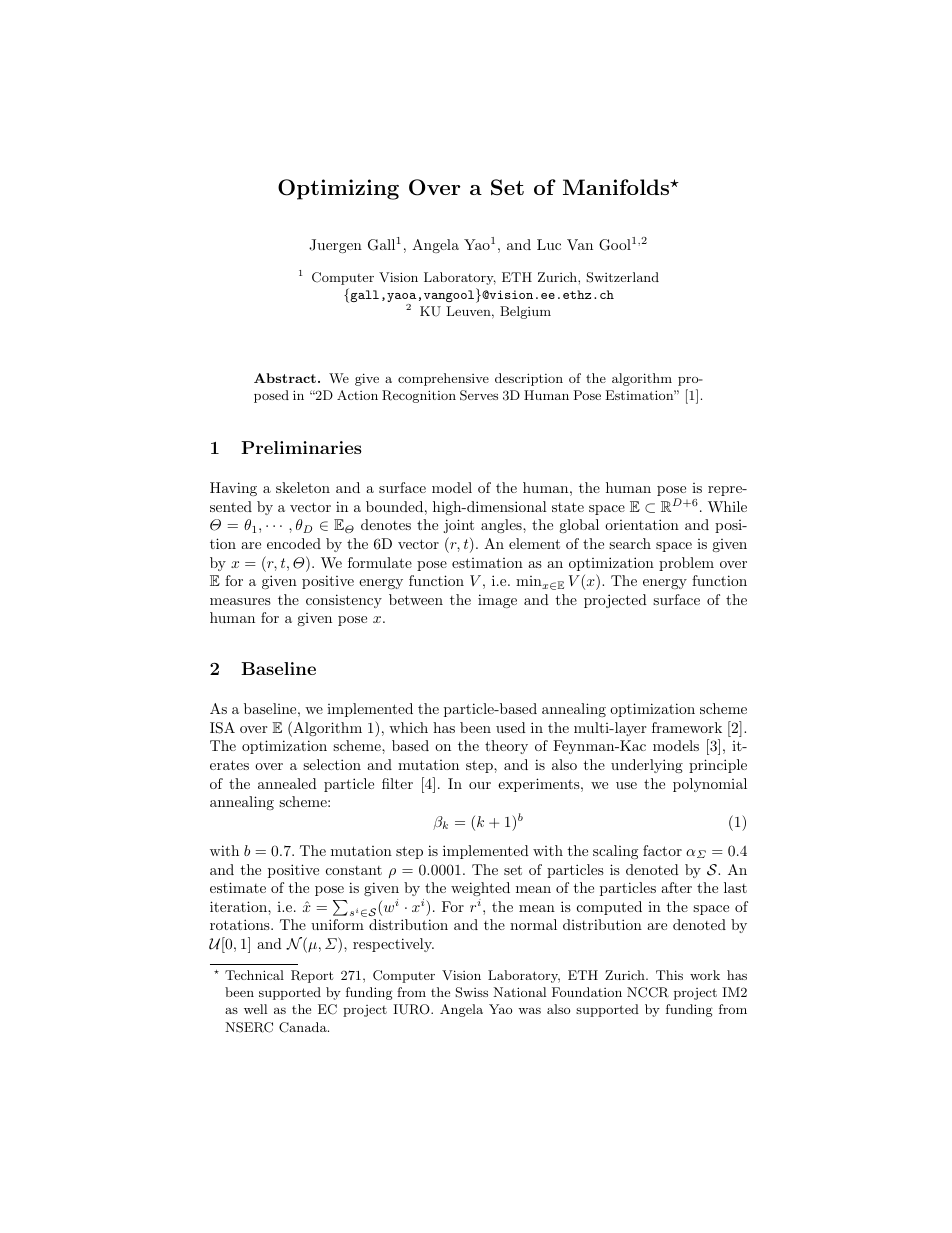 This screenshot has width=952, height=1233. Describe the element at coordinates (727, 506) in the screenshot. I see `While` at that location.
